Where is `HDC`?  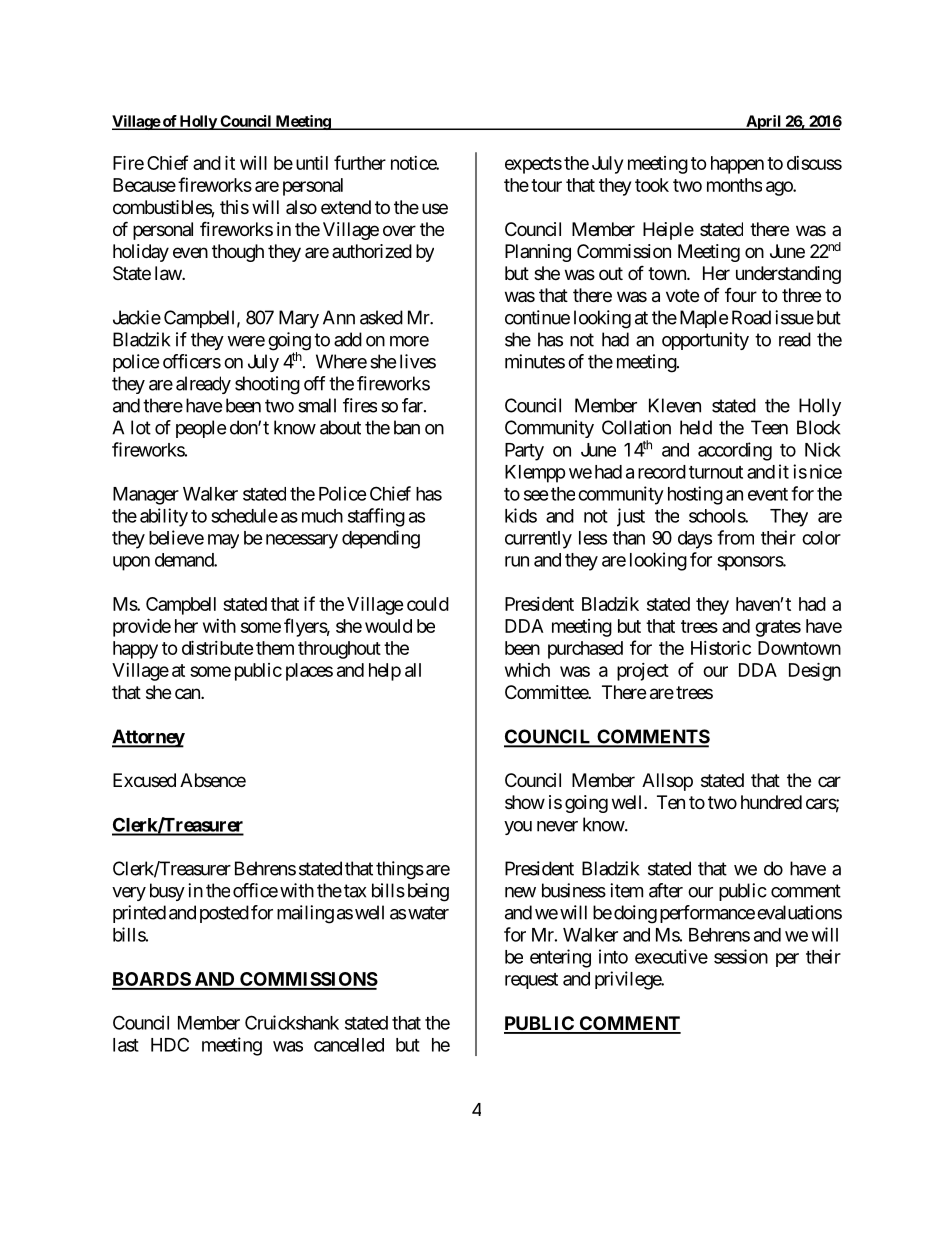 HDC is located at coordinates (170, 1044).
